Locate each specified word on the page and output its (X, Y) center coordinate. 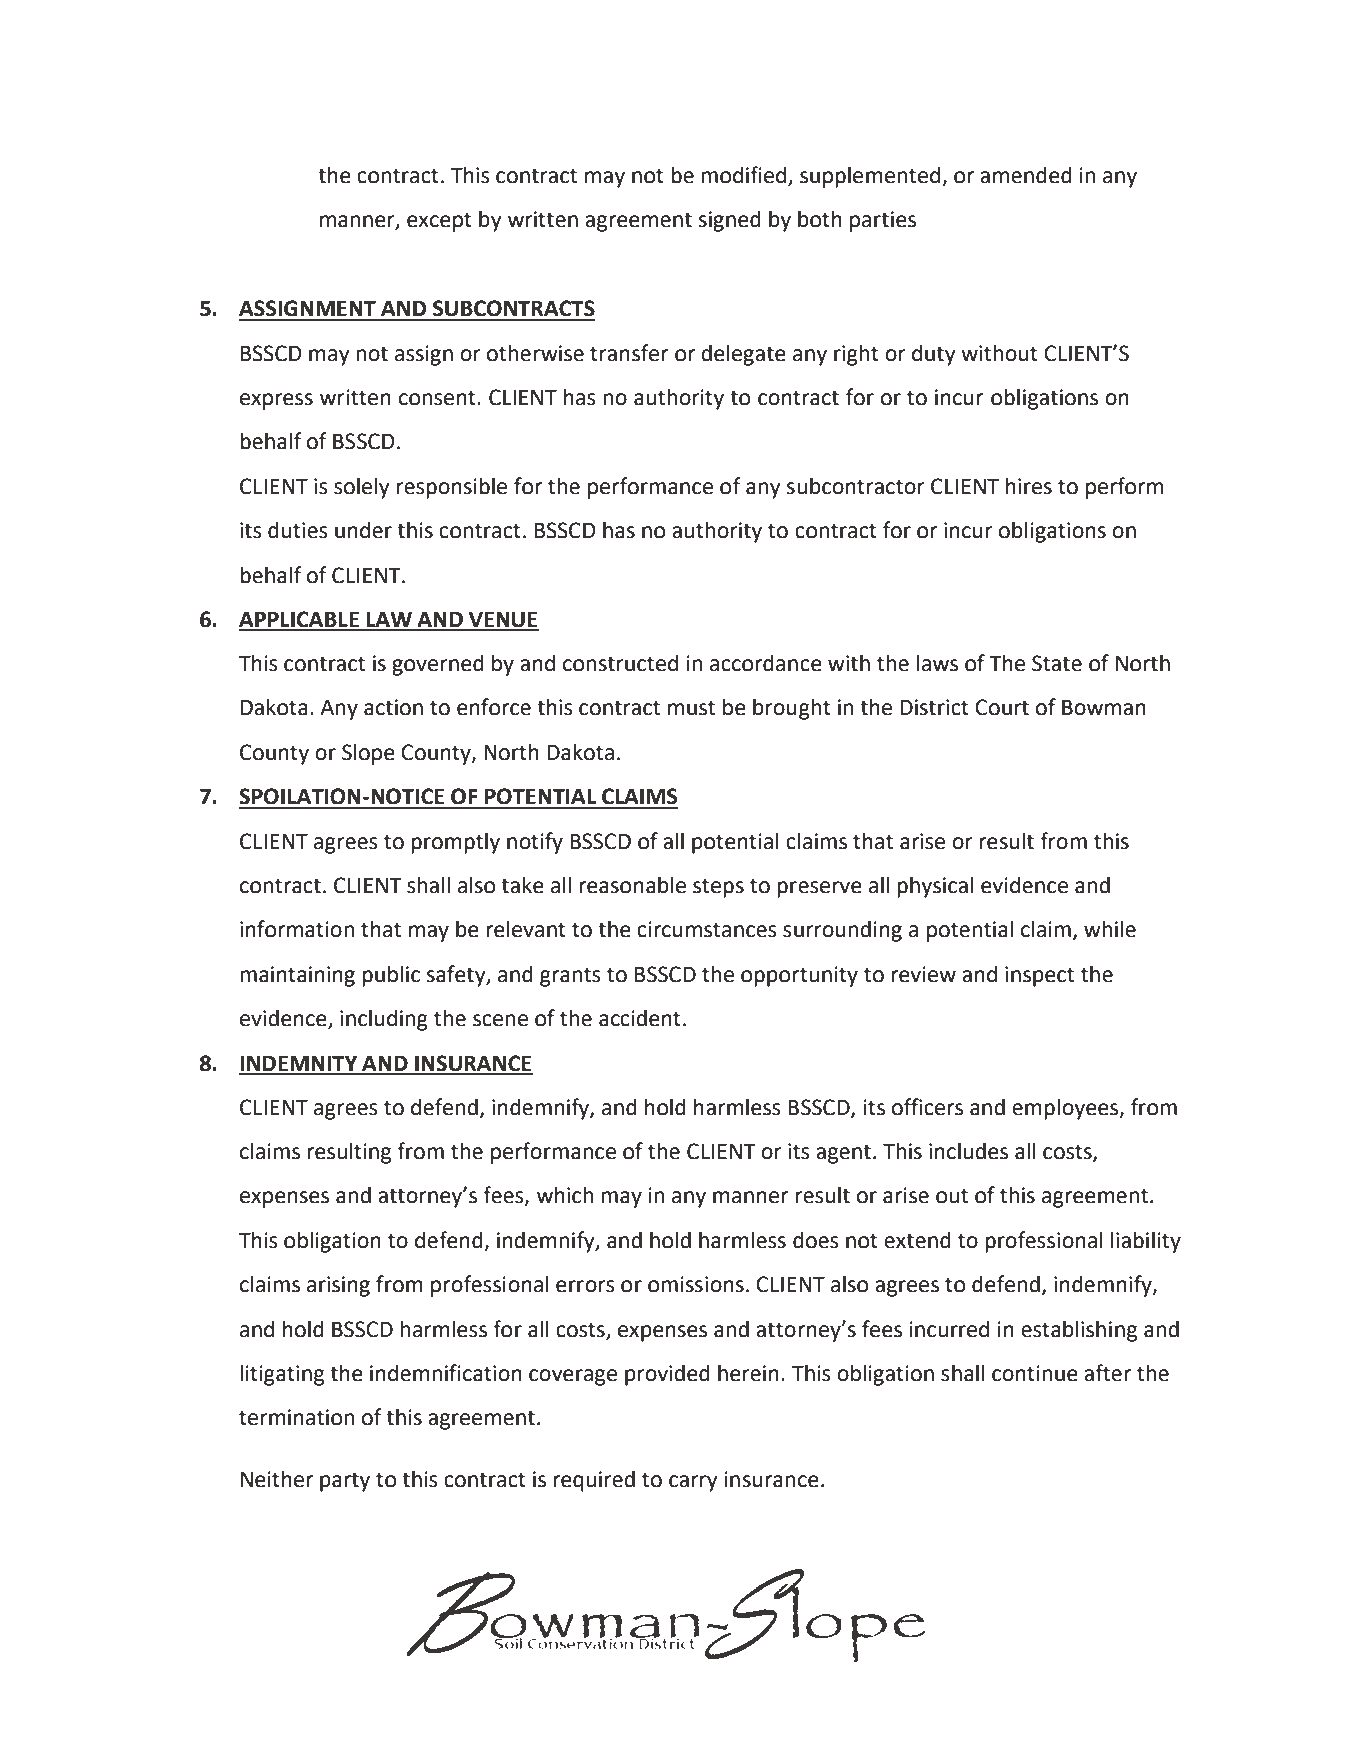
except (439, 222)
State (1057, 663)
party (345, 1482)
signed (730, 221)
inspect (1039, 976)
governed (438, 665)
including (384, 1020)
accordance (766, 663)
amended (1026, 175)
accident (640, 1018)
